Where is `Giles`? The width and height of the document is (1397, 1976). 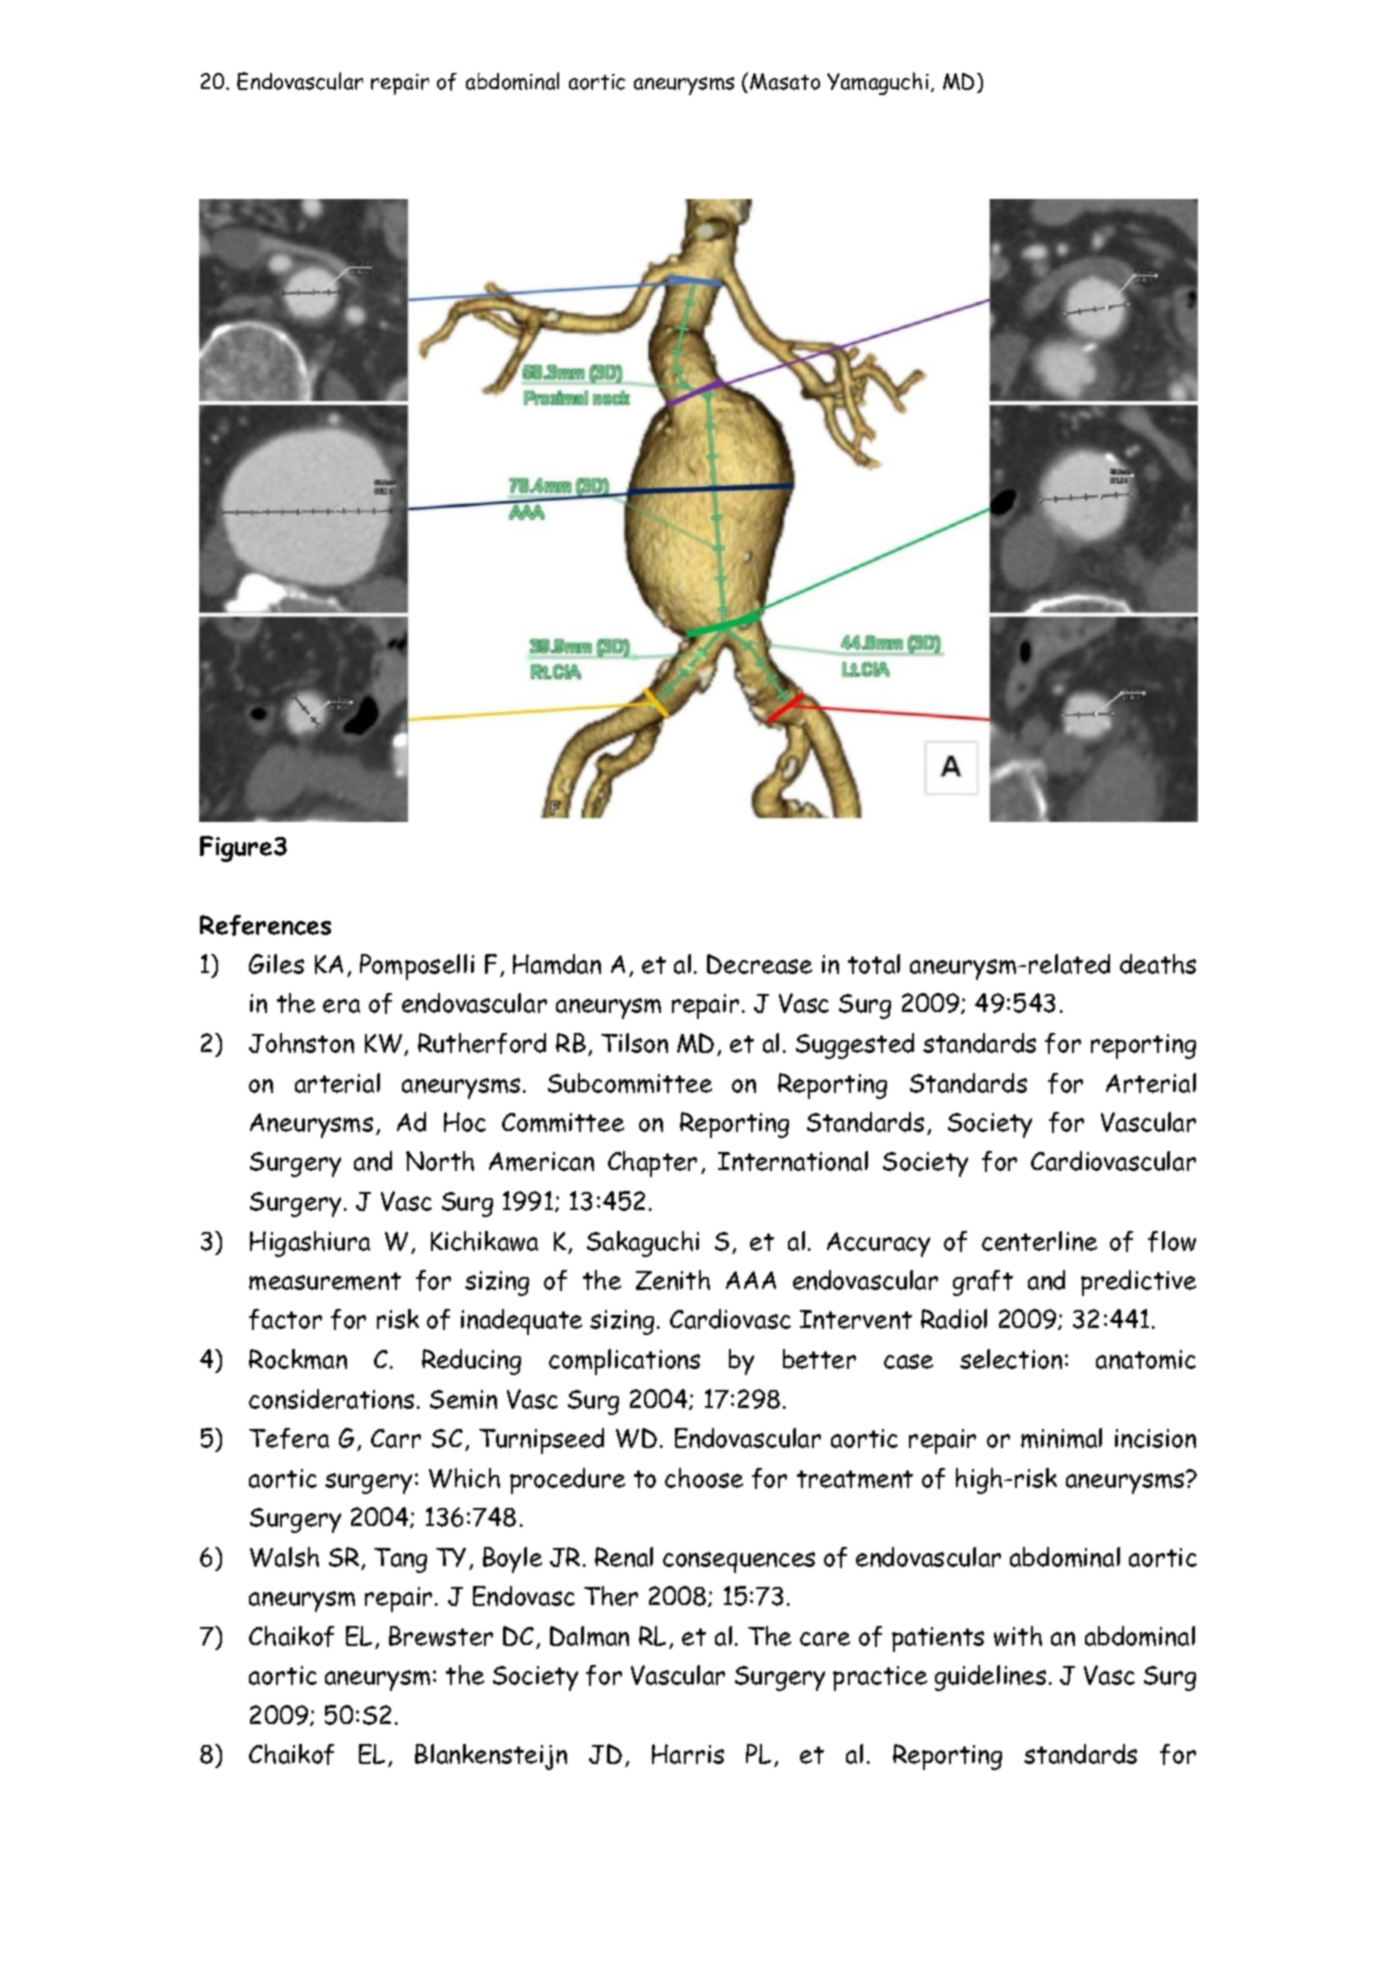
Giles is located at coordinates (276, 964).
